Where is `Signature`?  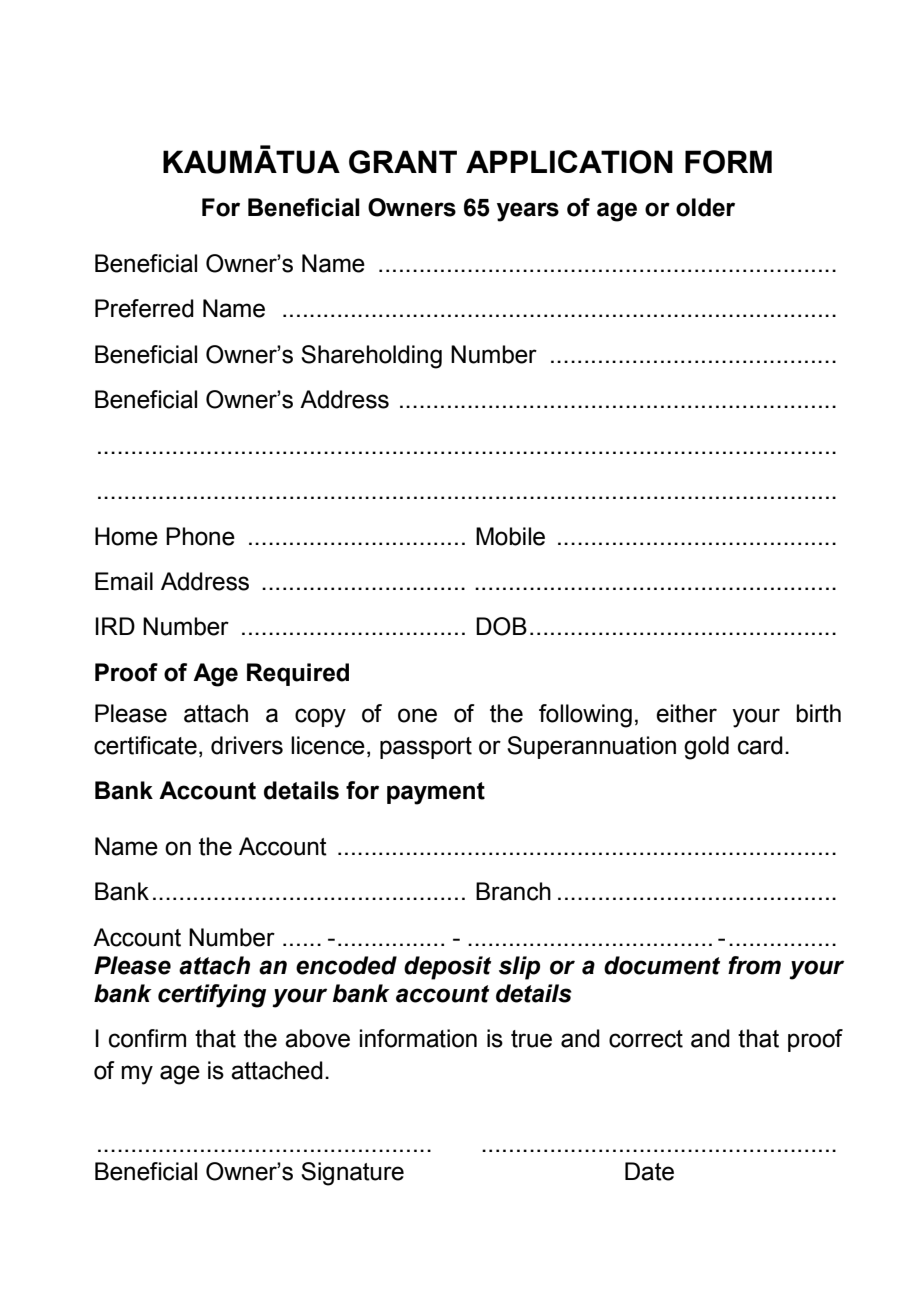
Signature is located at coordinates (352, 1174).
